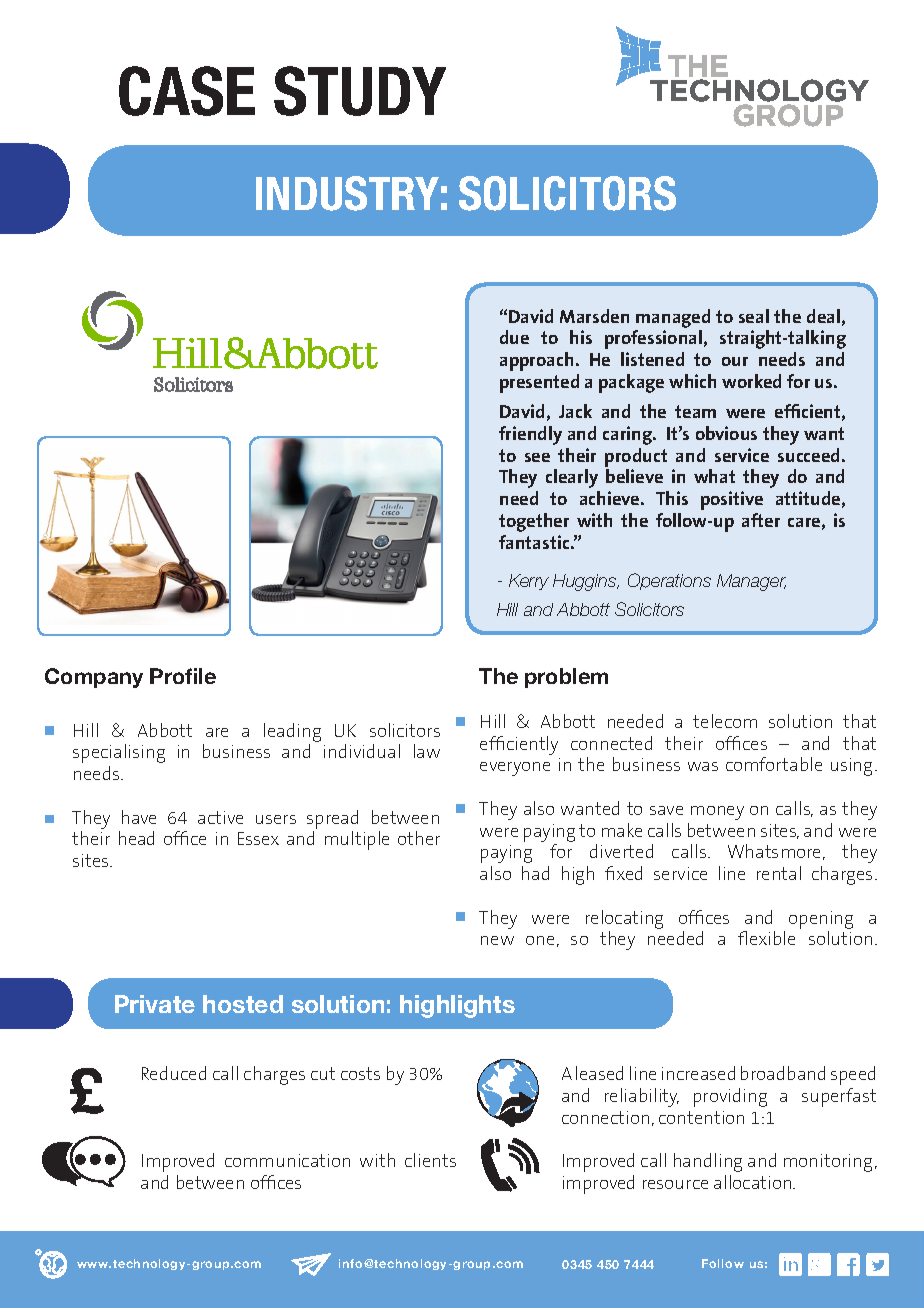 This screenshot has width=924, height=1308. I want to click on seal, so click(754, 316).
